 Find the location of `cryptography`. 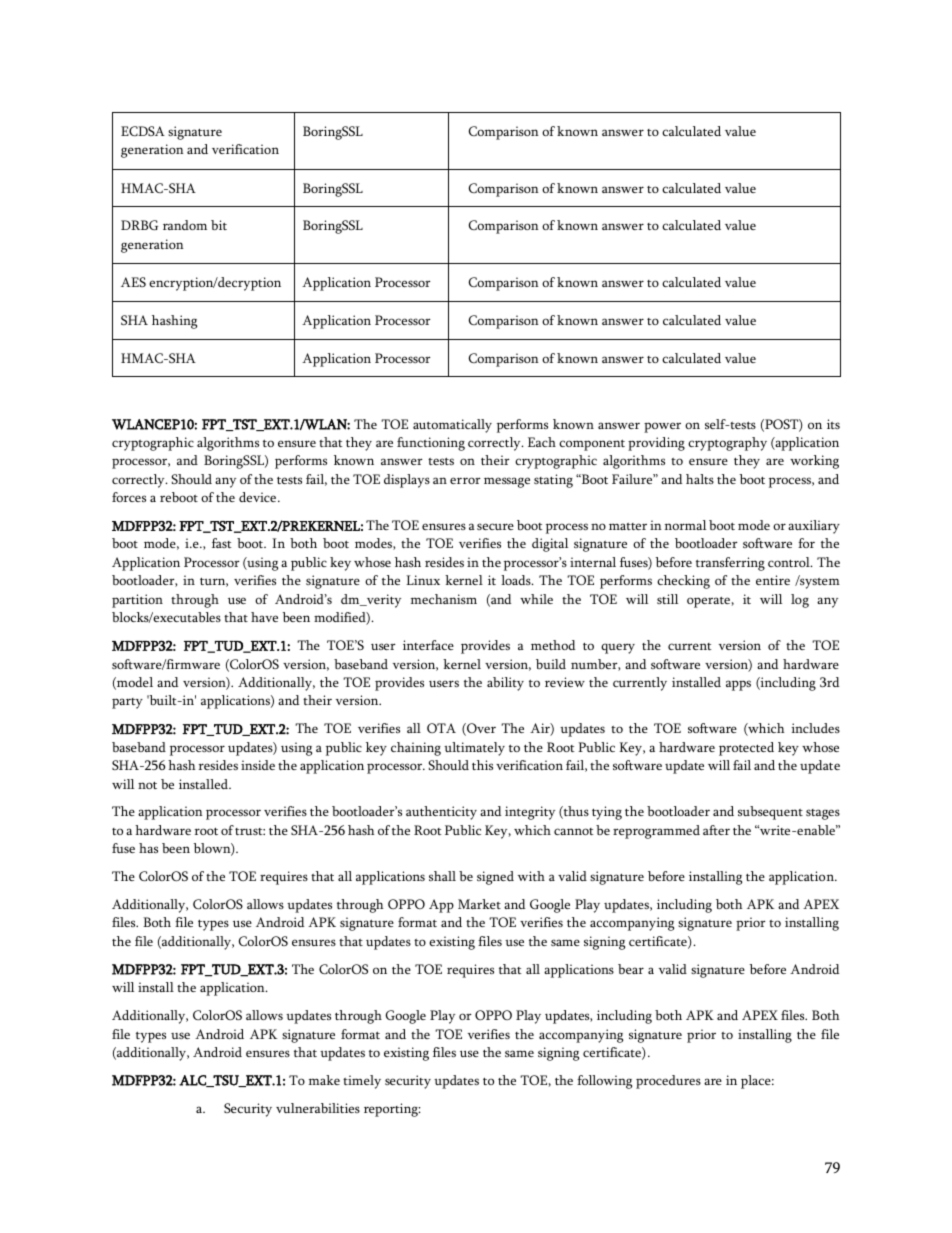

cryptography is located at coordinates (727, 444).
